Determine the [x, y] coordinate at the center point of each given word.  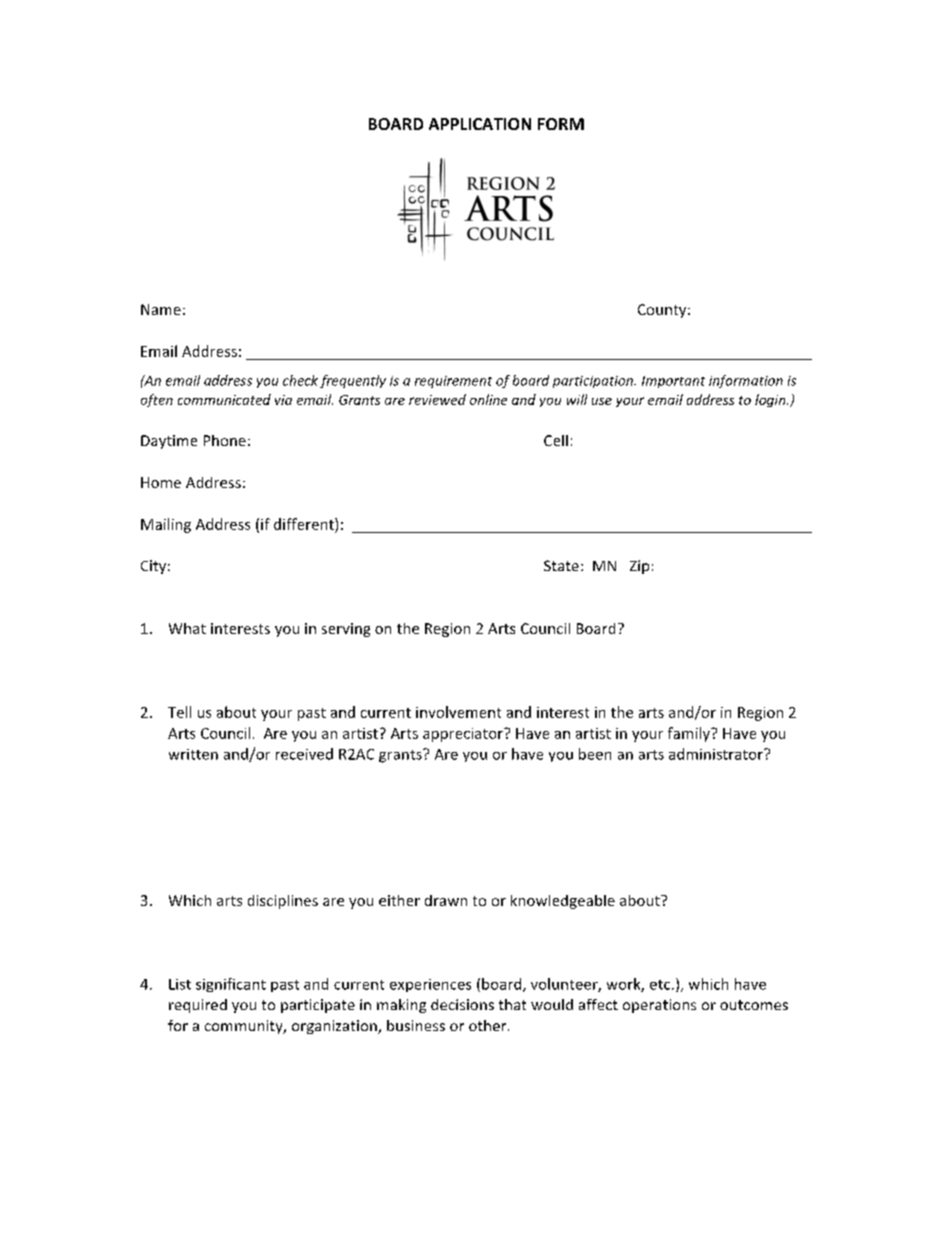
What [187, 628]
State [561, 565]
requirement [453, 382]
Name [161, 309]
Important [673, 382]
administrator [717, 754]
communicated [224, 399]
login [771, 400]
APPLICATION [480, 124]
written [193, 754]
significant [231, 985]
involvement [458, 712]
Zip [639, 567]
